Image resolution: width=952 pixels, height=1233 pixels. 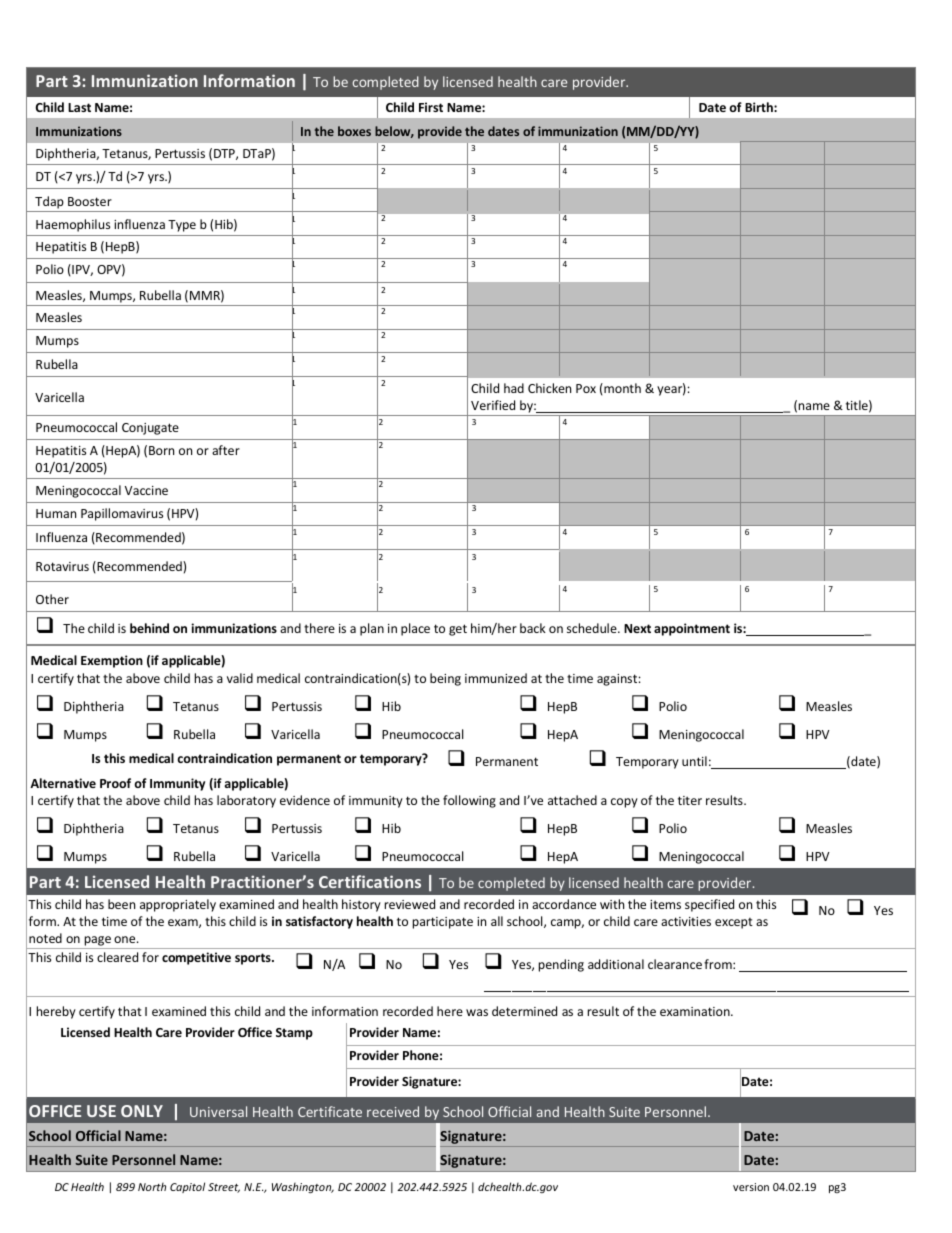 I want to click on Last, so click(x=79, y=107).
